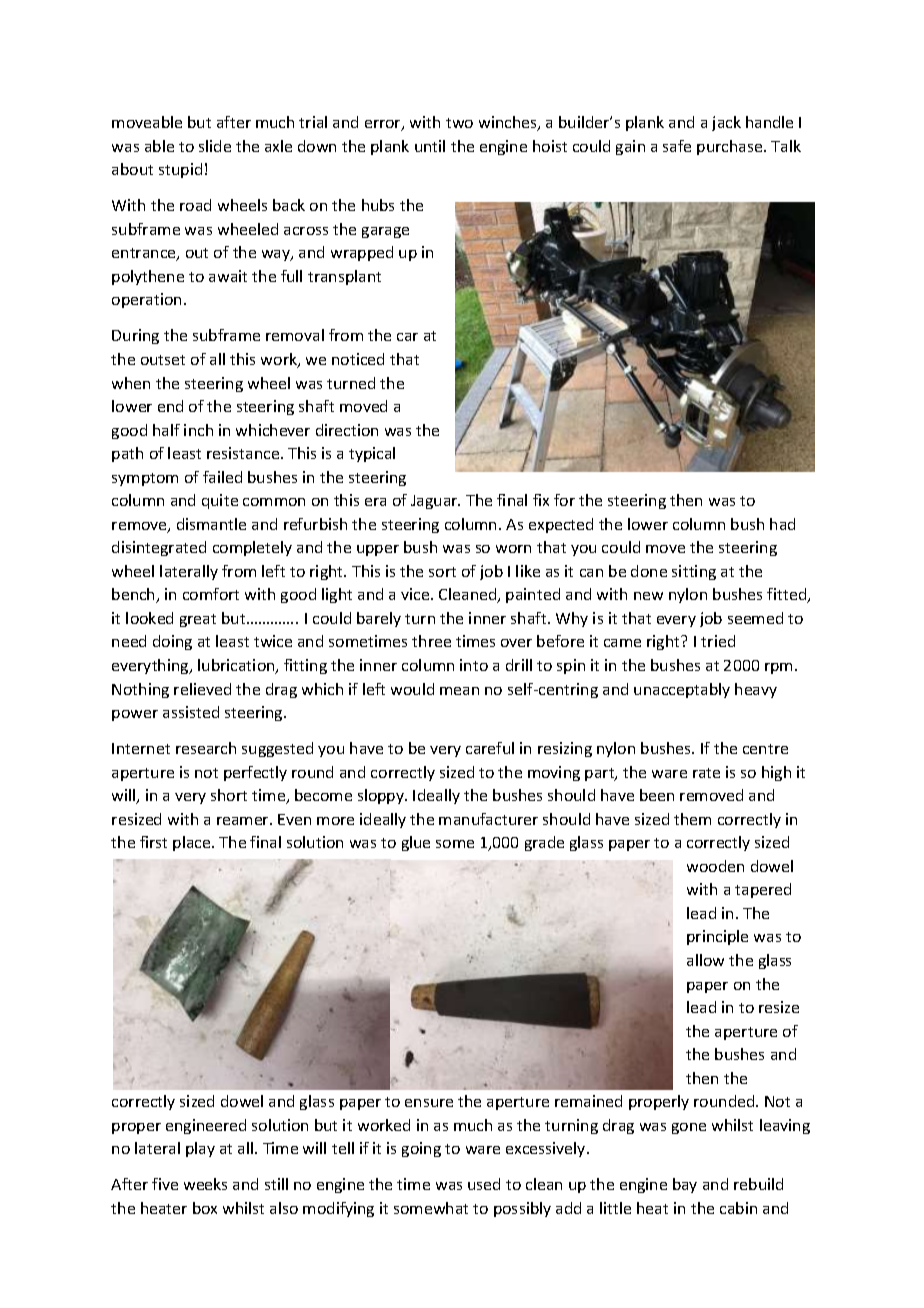  Describe the element at coordinates (215, 146) in the screenshot. I see `slide` at that location.
